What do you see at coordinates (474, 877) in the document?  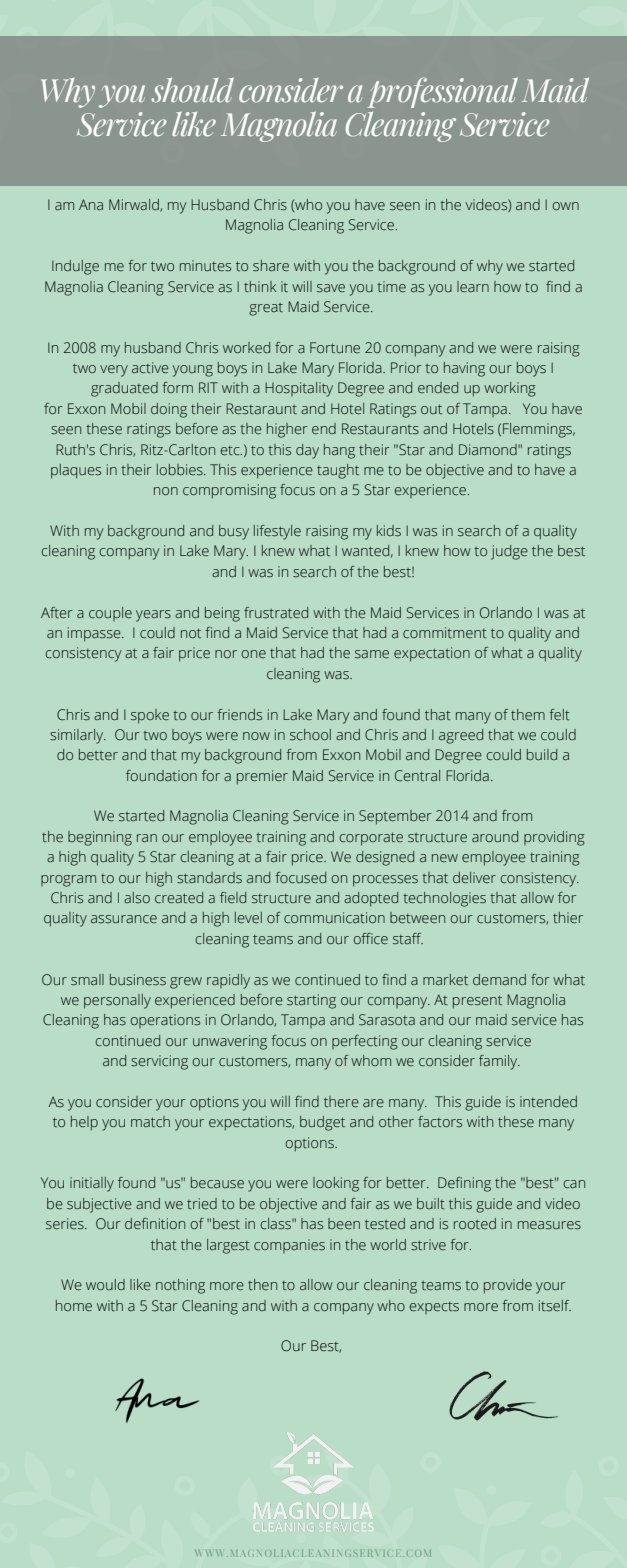 I see `deliver` at bounding box center [474, 877].
